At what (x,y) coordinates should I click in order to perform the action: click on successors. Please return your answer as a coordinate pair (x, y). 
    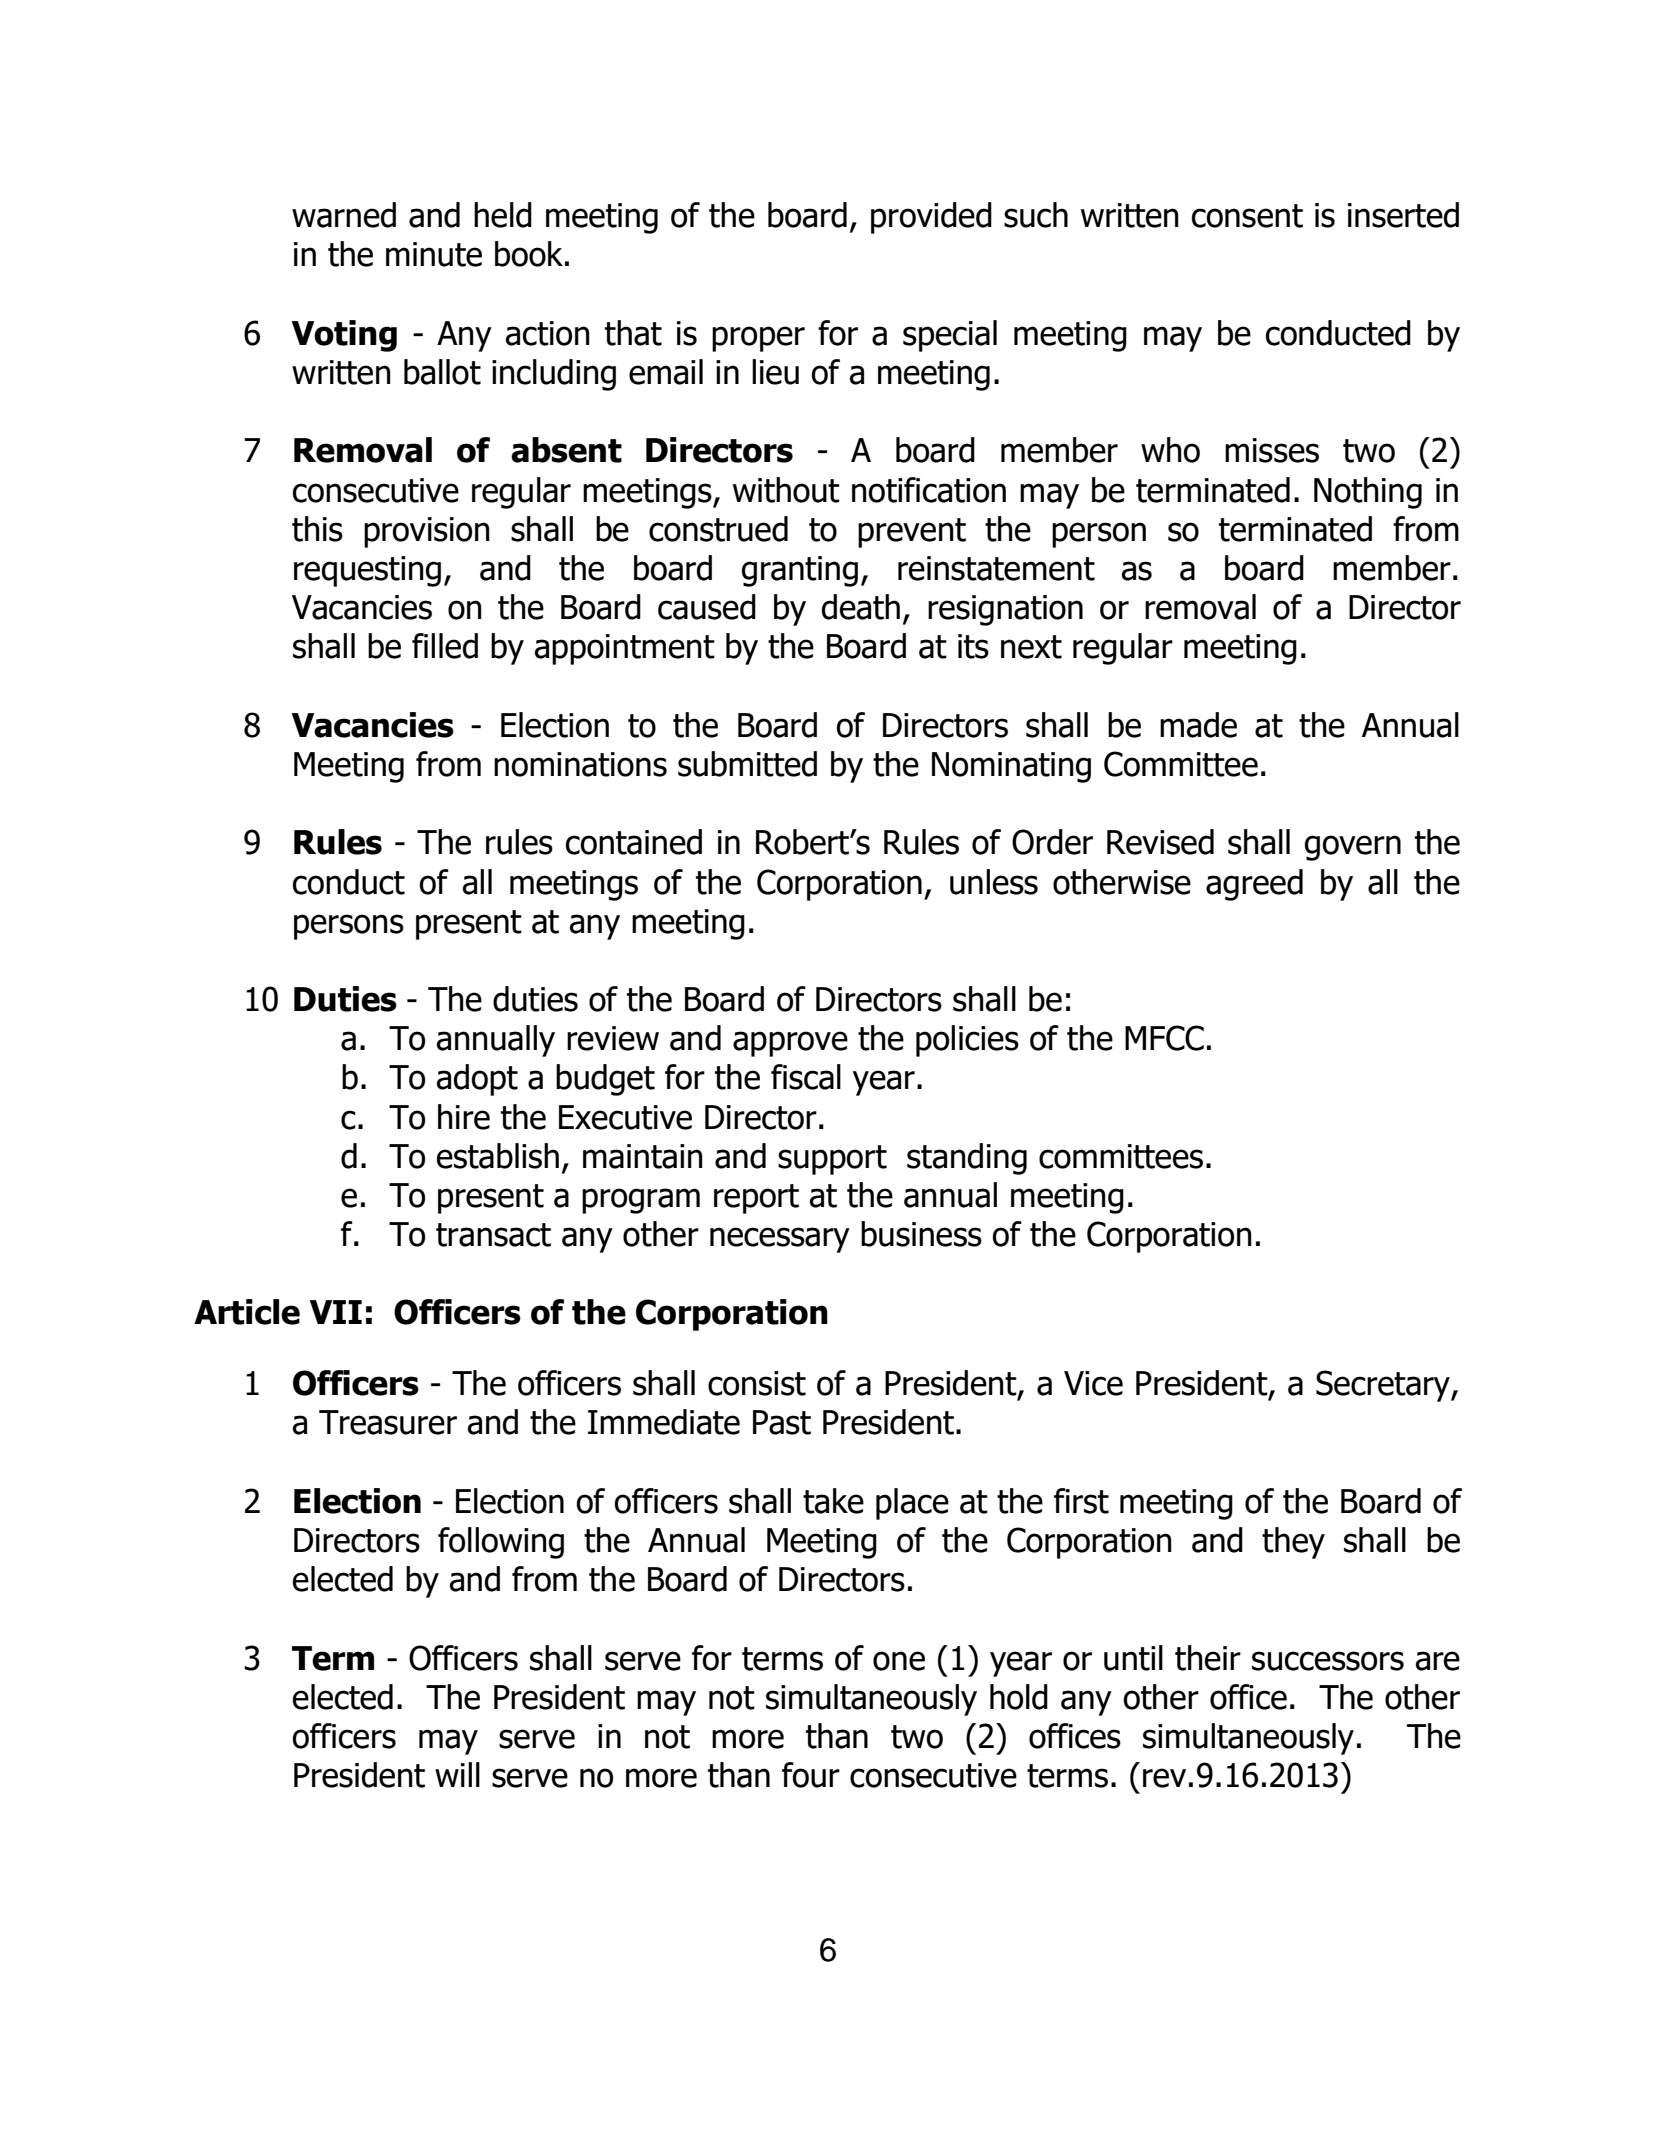
    Looking at the image, I should click on (1328, 1661).
